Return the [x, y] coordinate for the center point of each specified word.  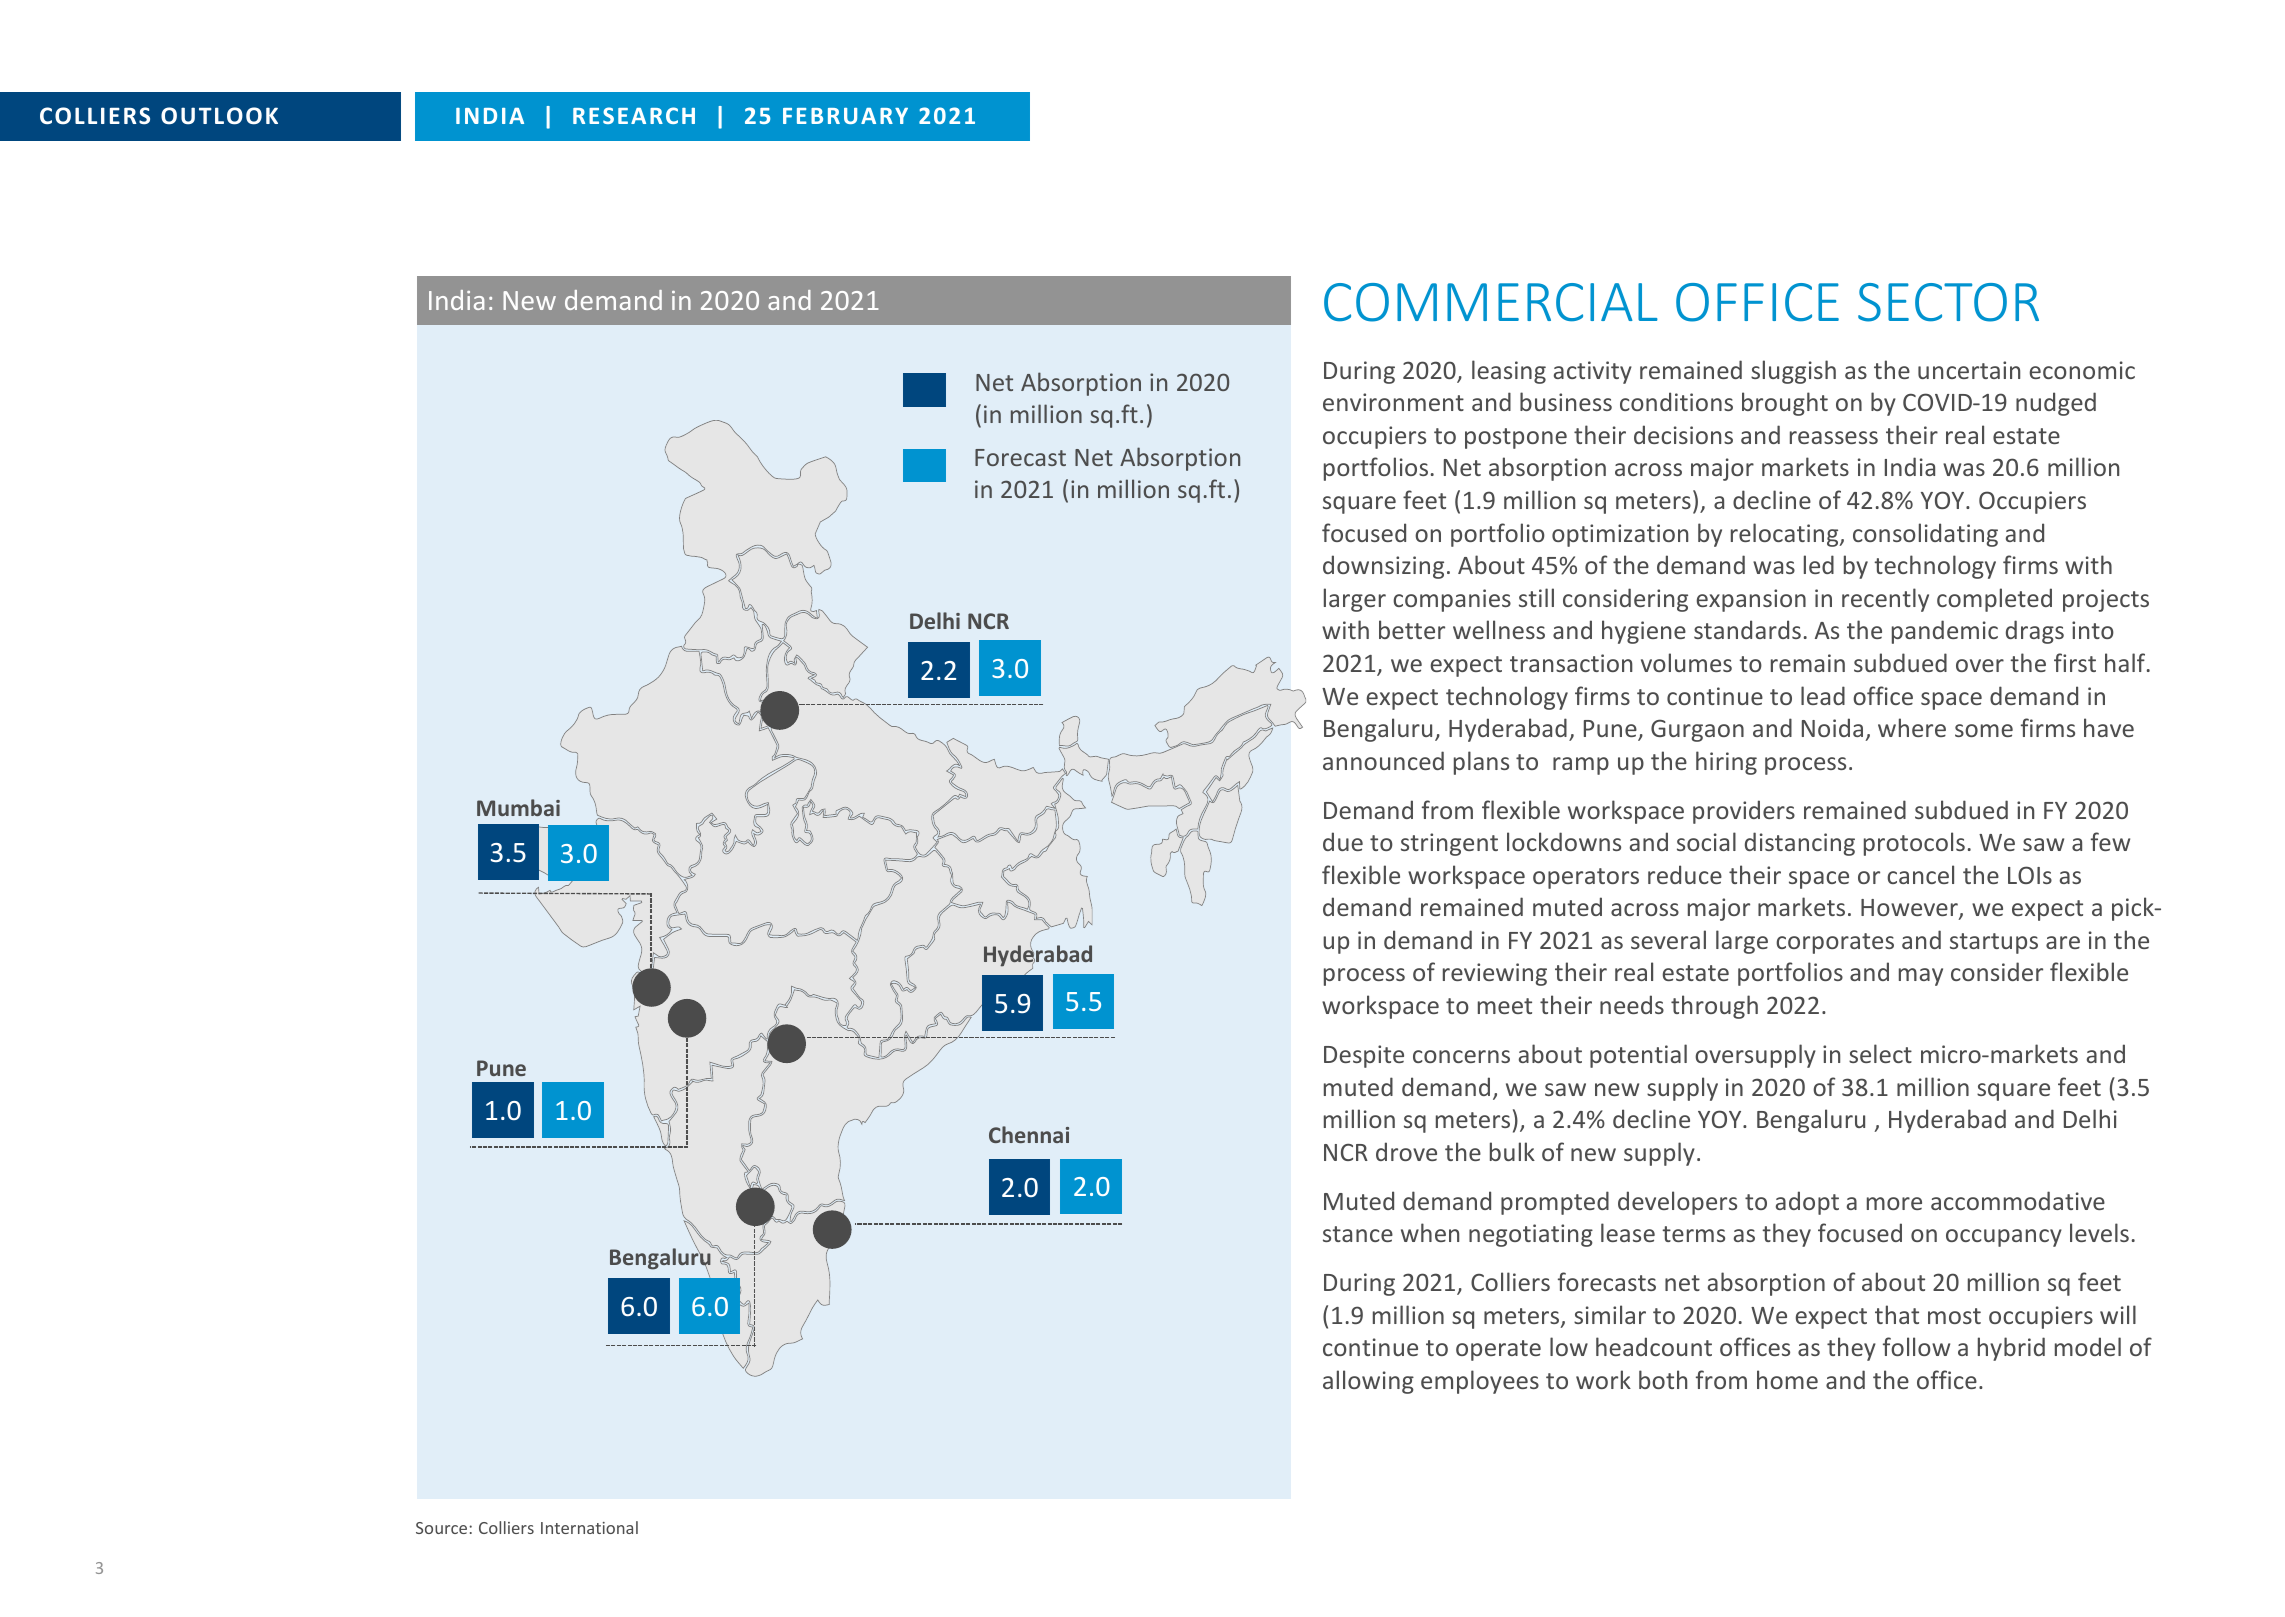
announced [1383, 760]
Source [441, 1528]
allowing [1368, 1382]
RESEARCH [634, 115]
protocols [1914, 844]
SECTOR [1948, 302]
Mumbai [518, 807]
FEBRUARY [845, 116]
